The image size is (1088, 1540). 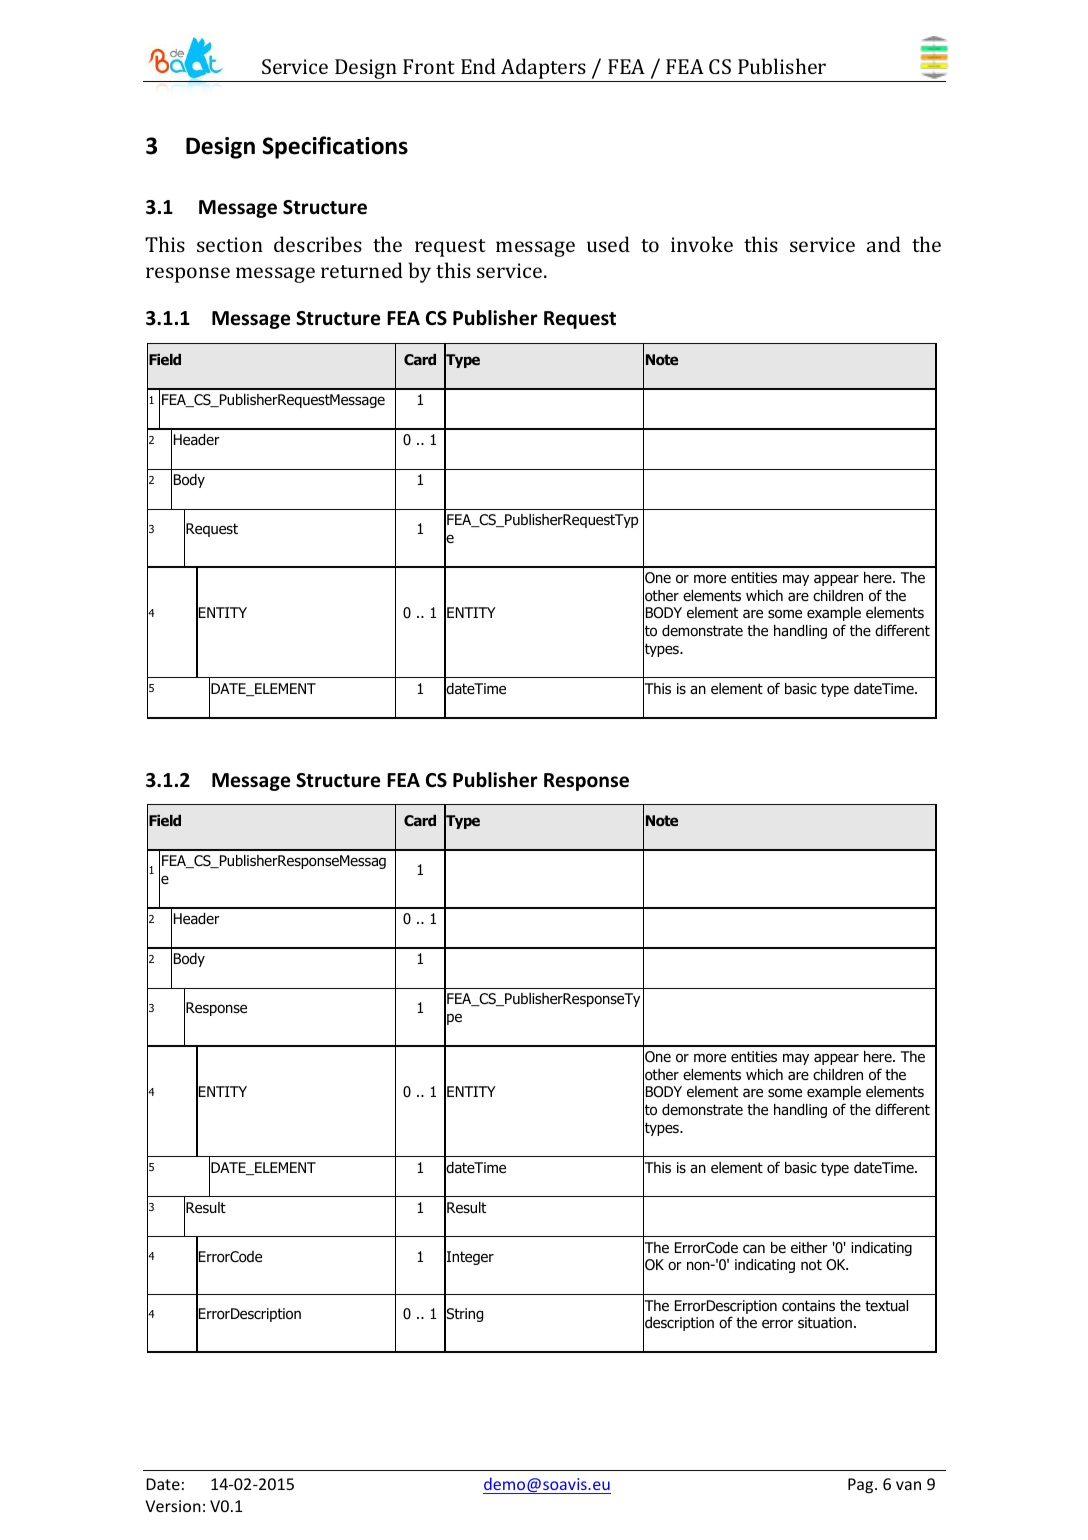 What do you see at coordinates (608, 244) in the screenshot?
I see `used` at bounding box center [608, 244].
